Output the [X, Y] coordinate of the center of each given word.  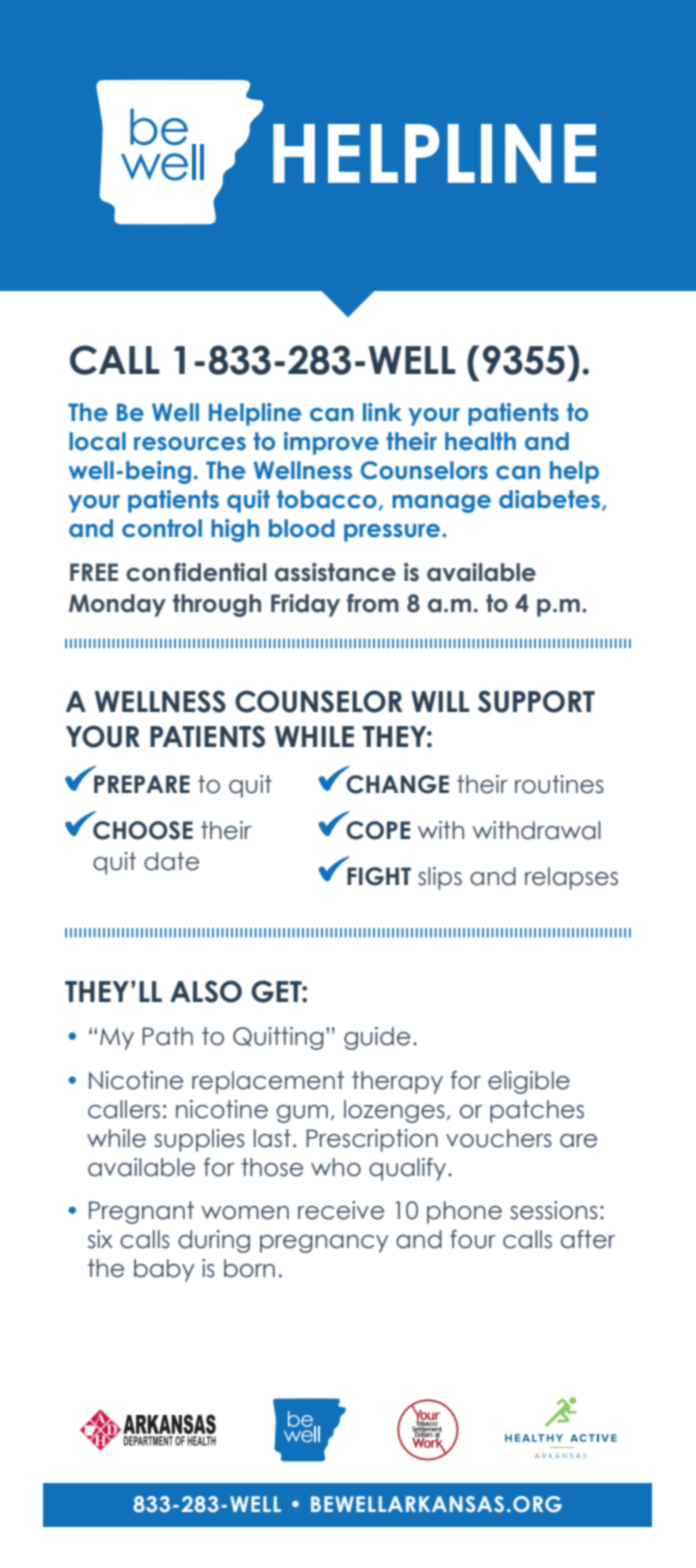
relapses [571, 878]
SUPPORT [536, 701]
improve [331, 443]
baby [164, 1270]
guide [377, 1038]
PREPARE [142, 784]
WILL [440, 701]
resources [190, 444]
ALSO [206, 991]
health [480, 441]
